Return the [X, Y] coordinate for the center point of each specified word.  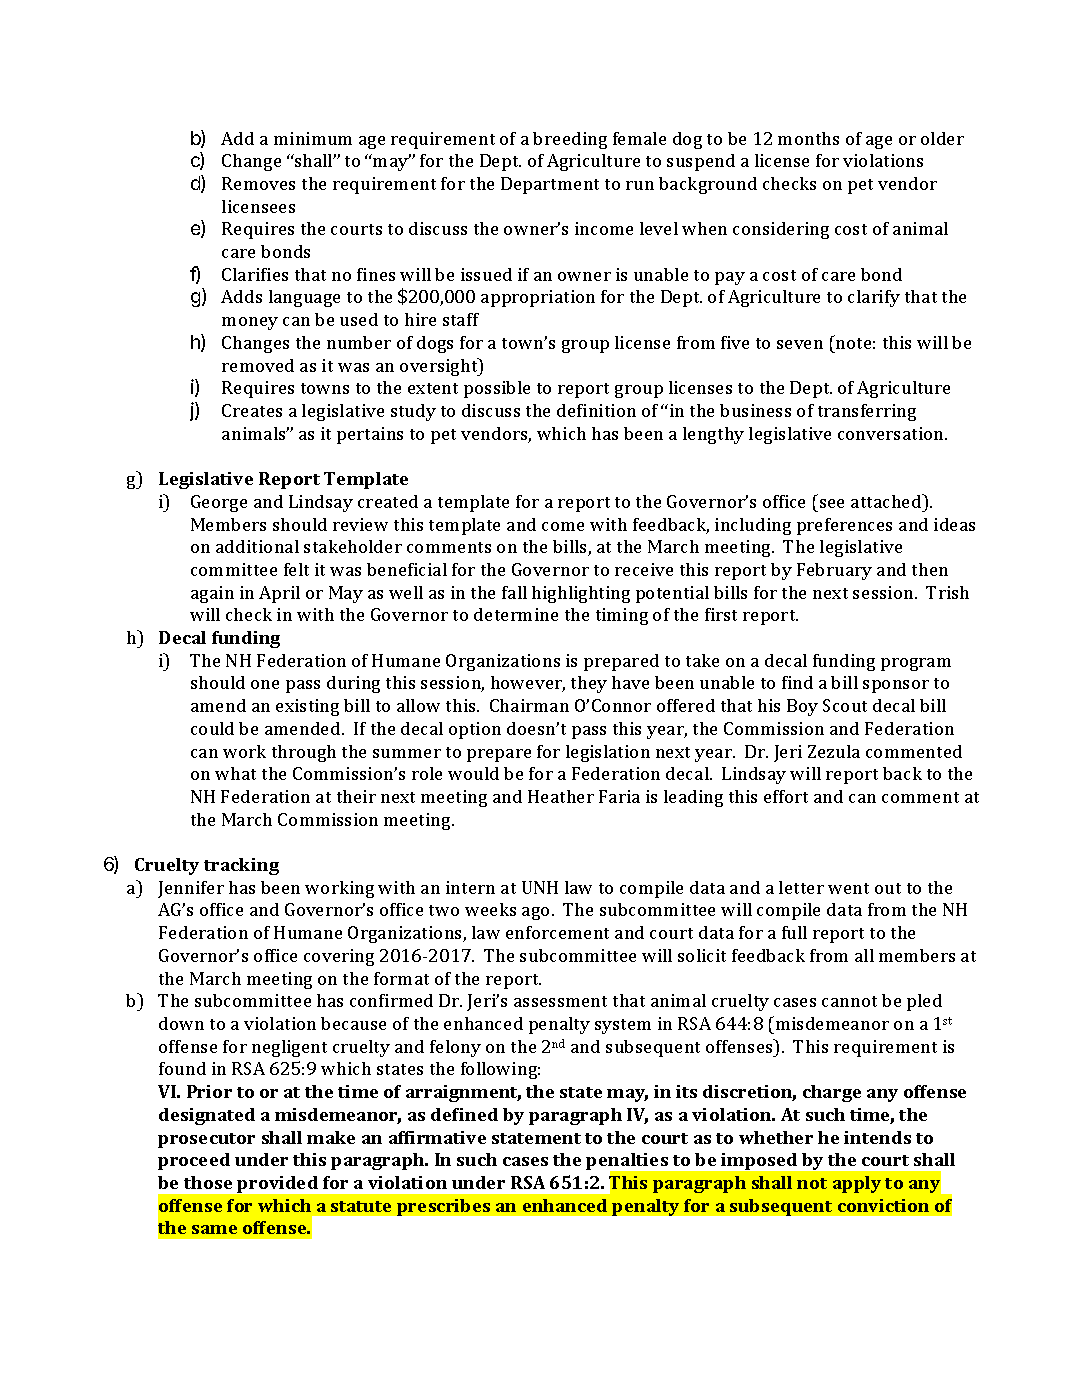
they [589, 684]
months [808, 138]
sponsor [896, 686]
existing [307, 707]
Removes [258, 183]
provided [277, 1184]
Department [550, 185]
